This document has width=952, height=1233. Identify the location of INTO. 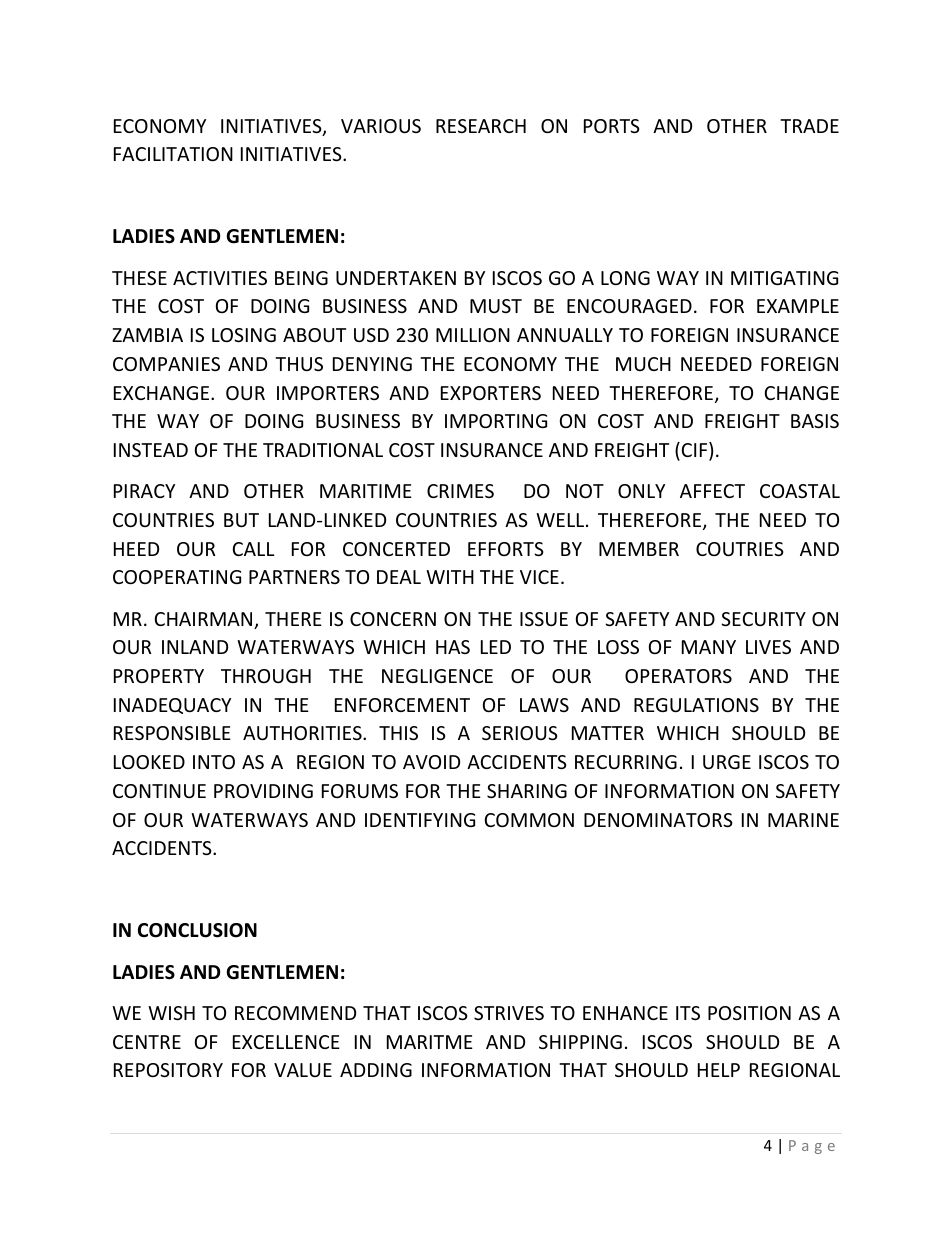
(214, 762).
